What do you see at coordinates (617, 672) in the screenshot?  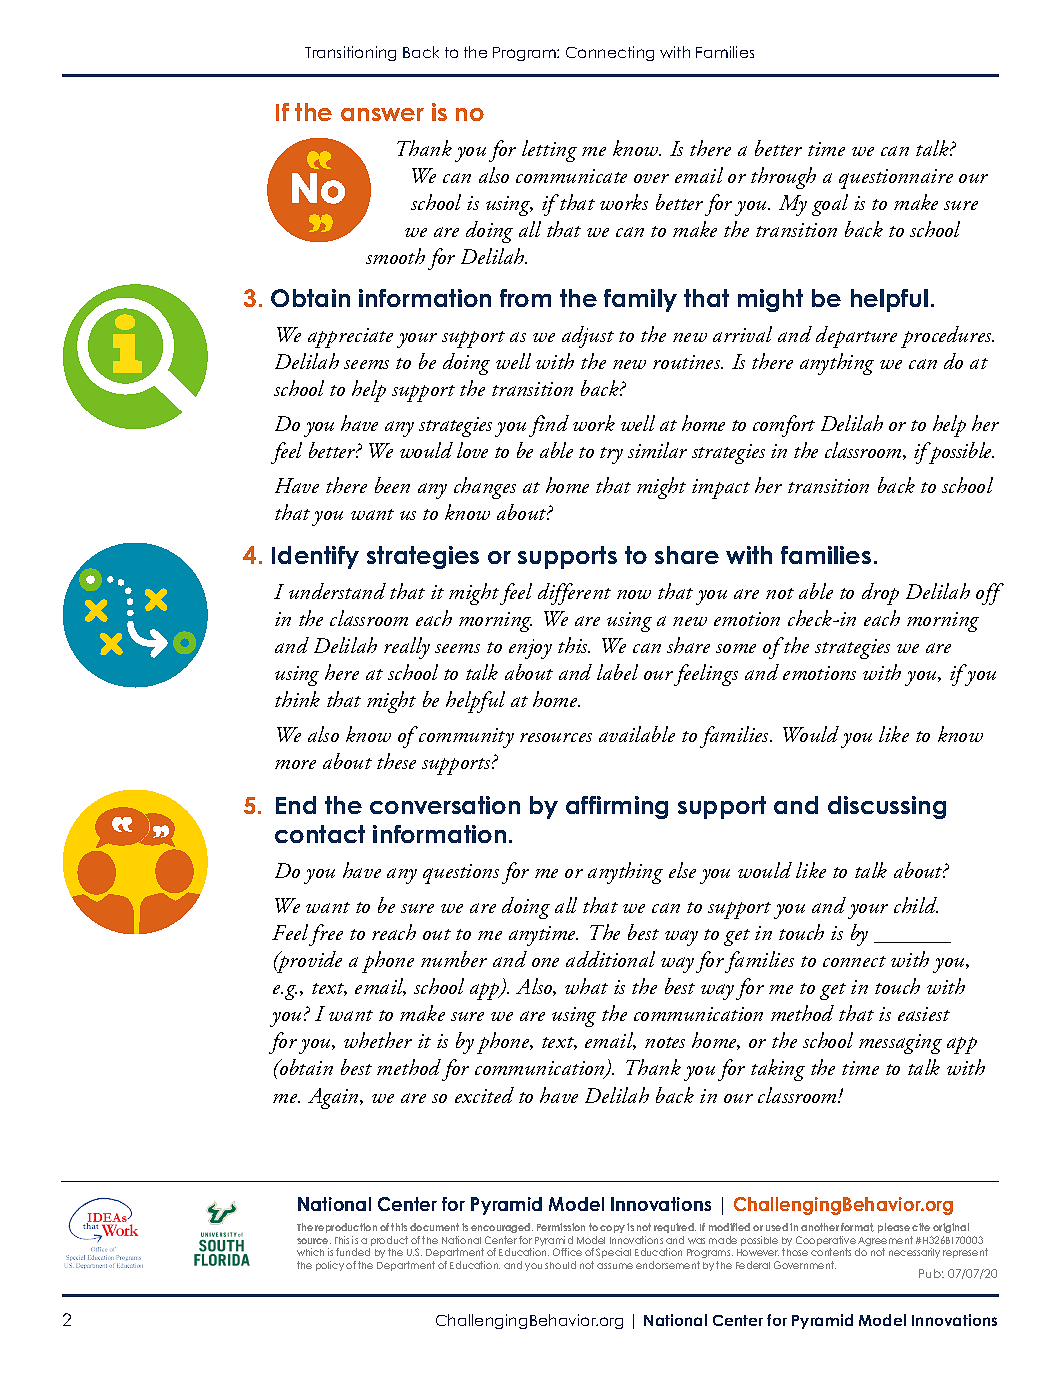 I see `label` at bounding box center [617, 672].
